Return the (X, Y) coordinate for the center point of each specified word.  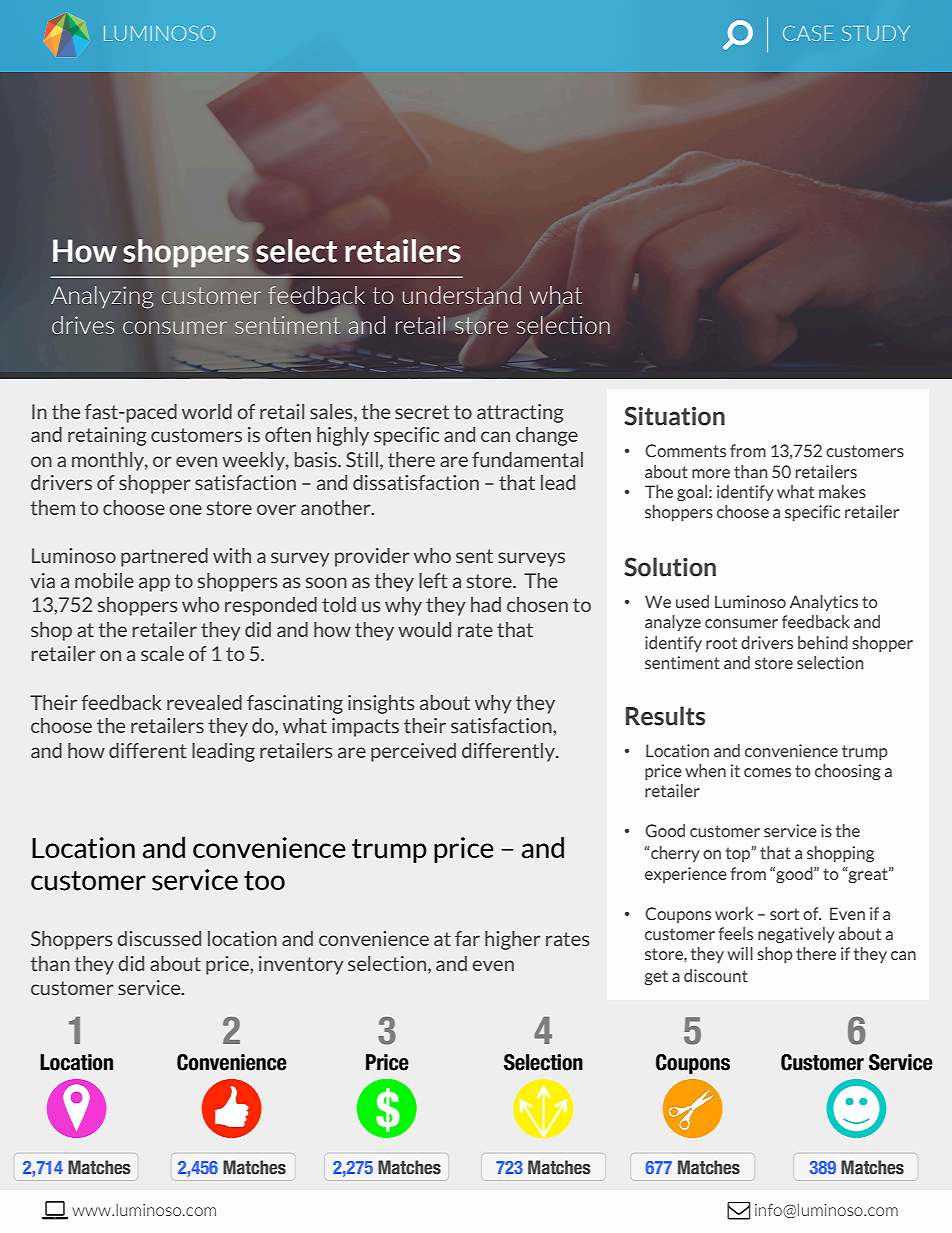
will (740, 953)
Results (665, 716)
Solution (670, 567)
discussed (159, 939)
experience (686, 875)
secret (422, 412)
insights (381, 704)
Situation (674, 416)
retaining (107, 436)
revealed (204, 703)
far (467, 939)
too (264, 881)
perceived (413, 752)
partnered (164, 557)
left (433, 581)
